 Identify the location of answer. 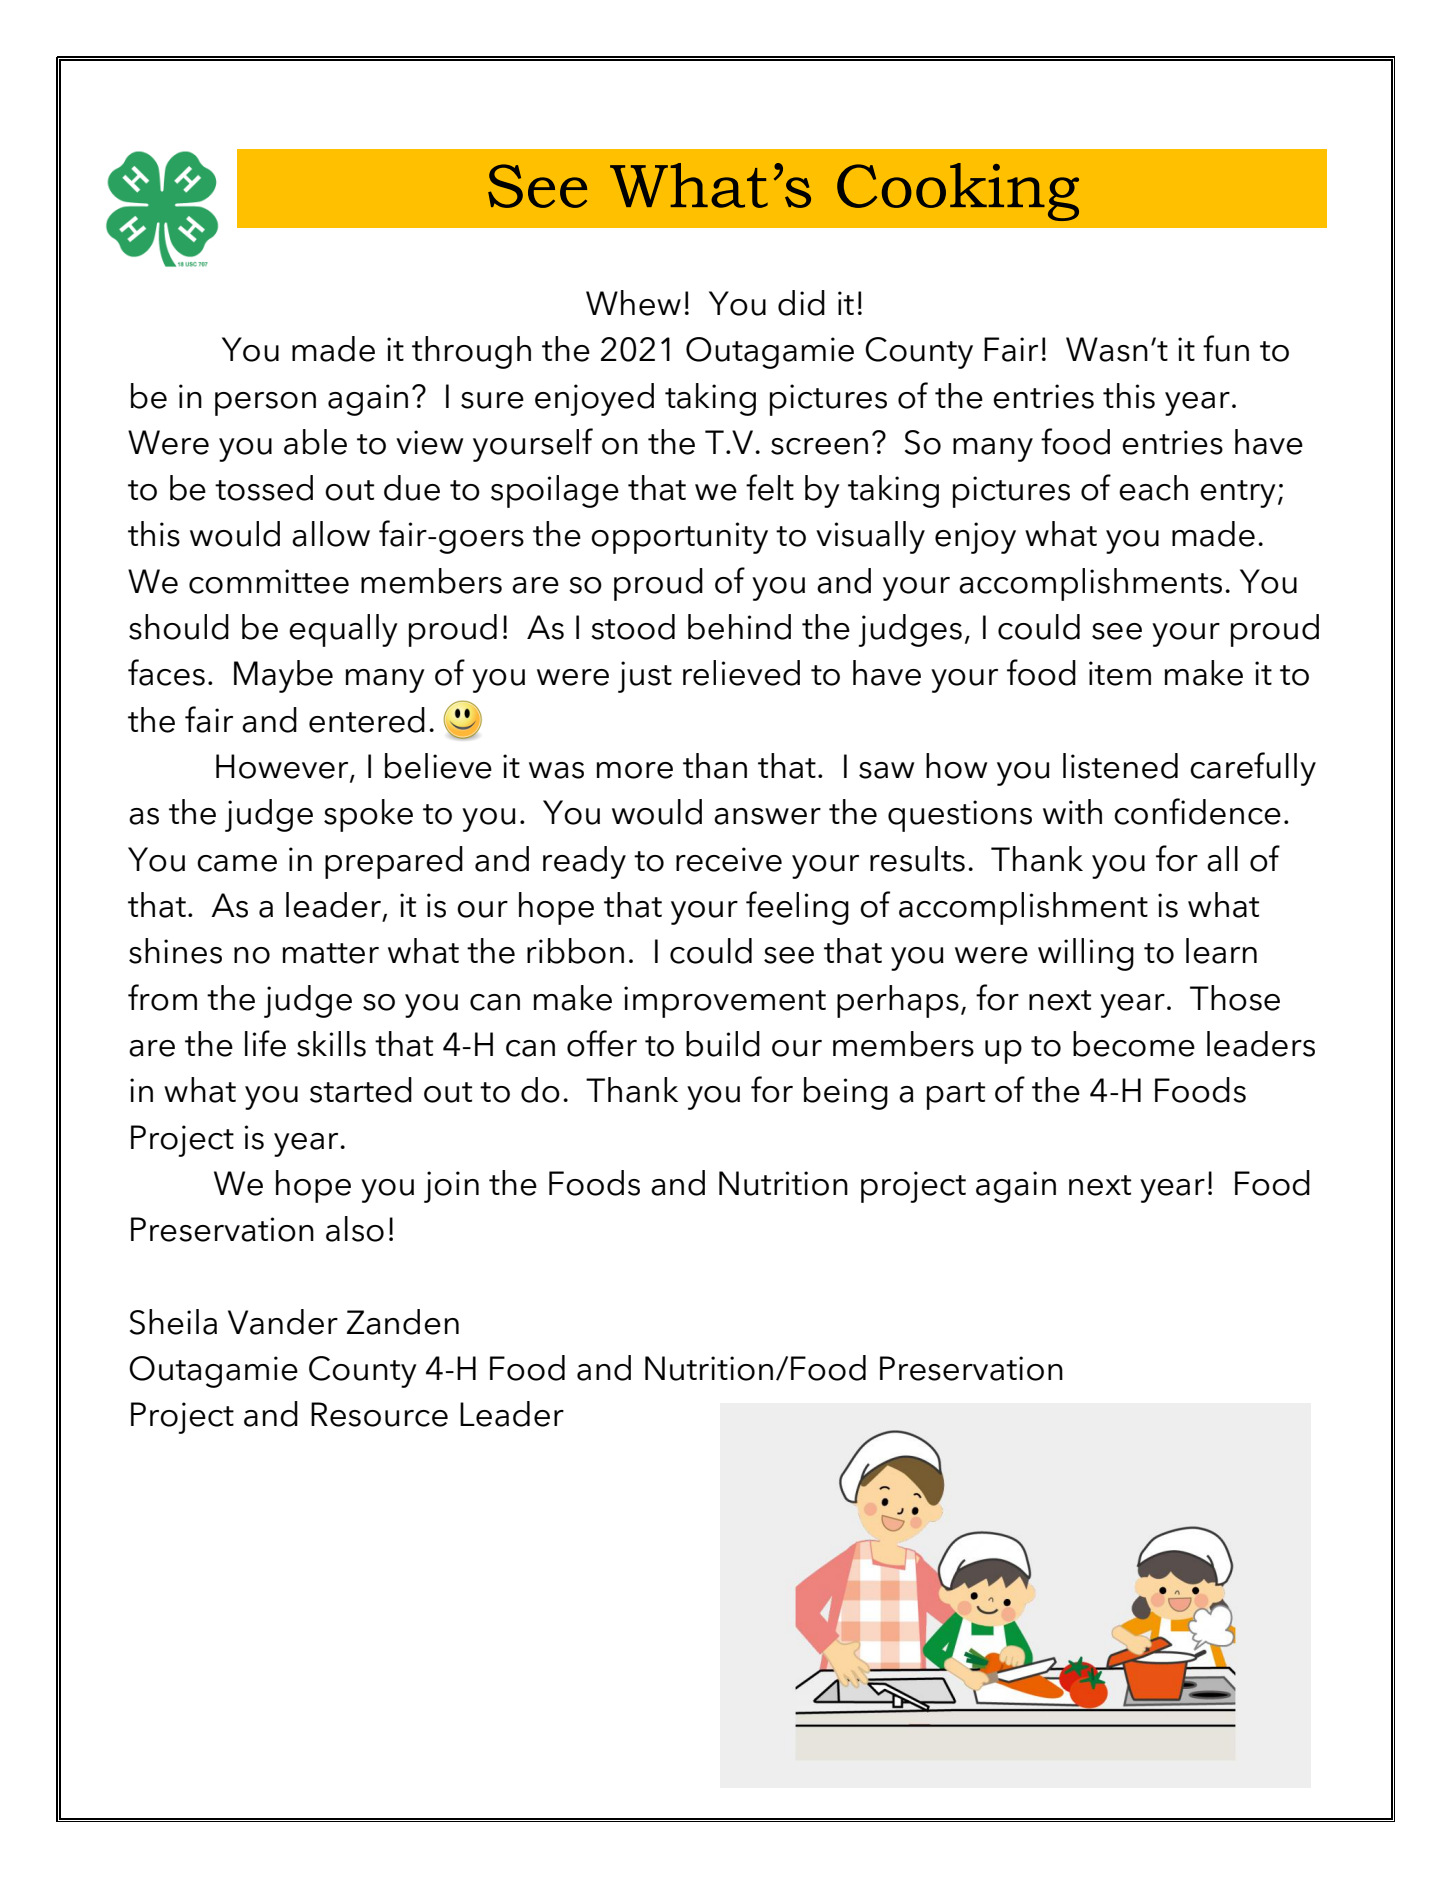
(767, 816).
